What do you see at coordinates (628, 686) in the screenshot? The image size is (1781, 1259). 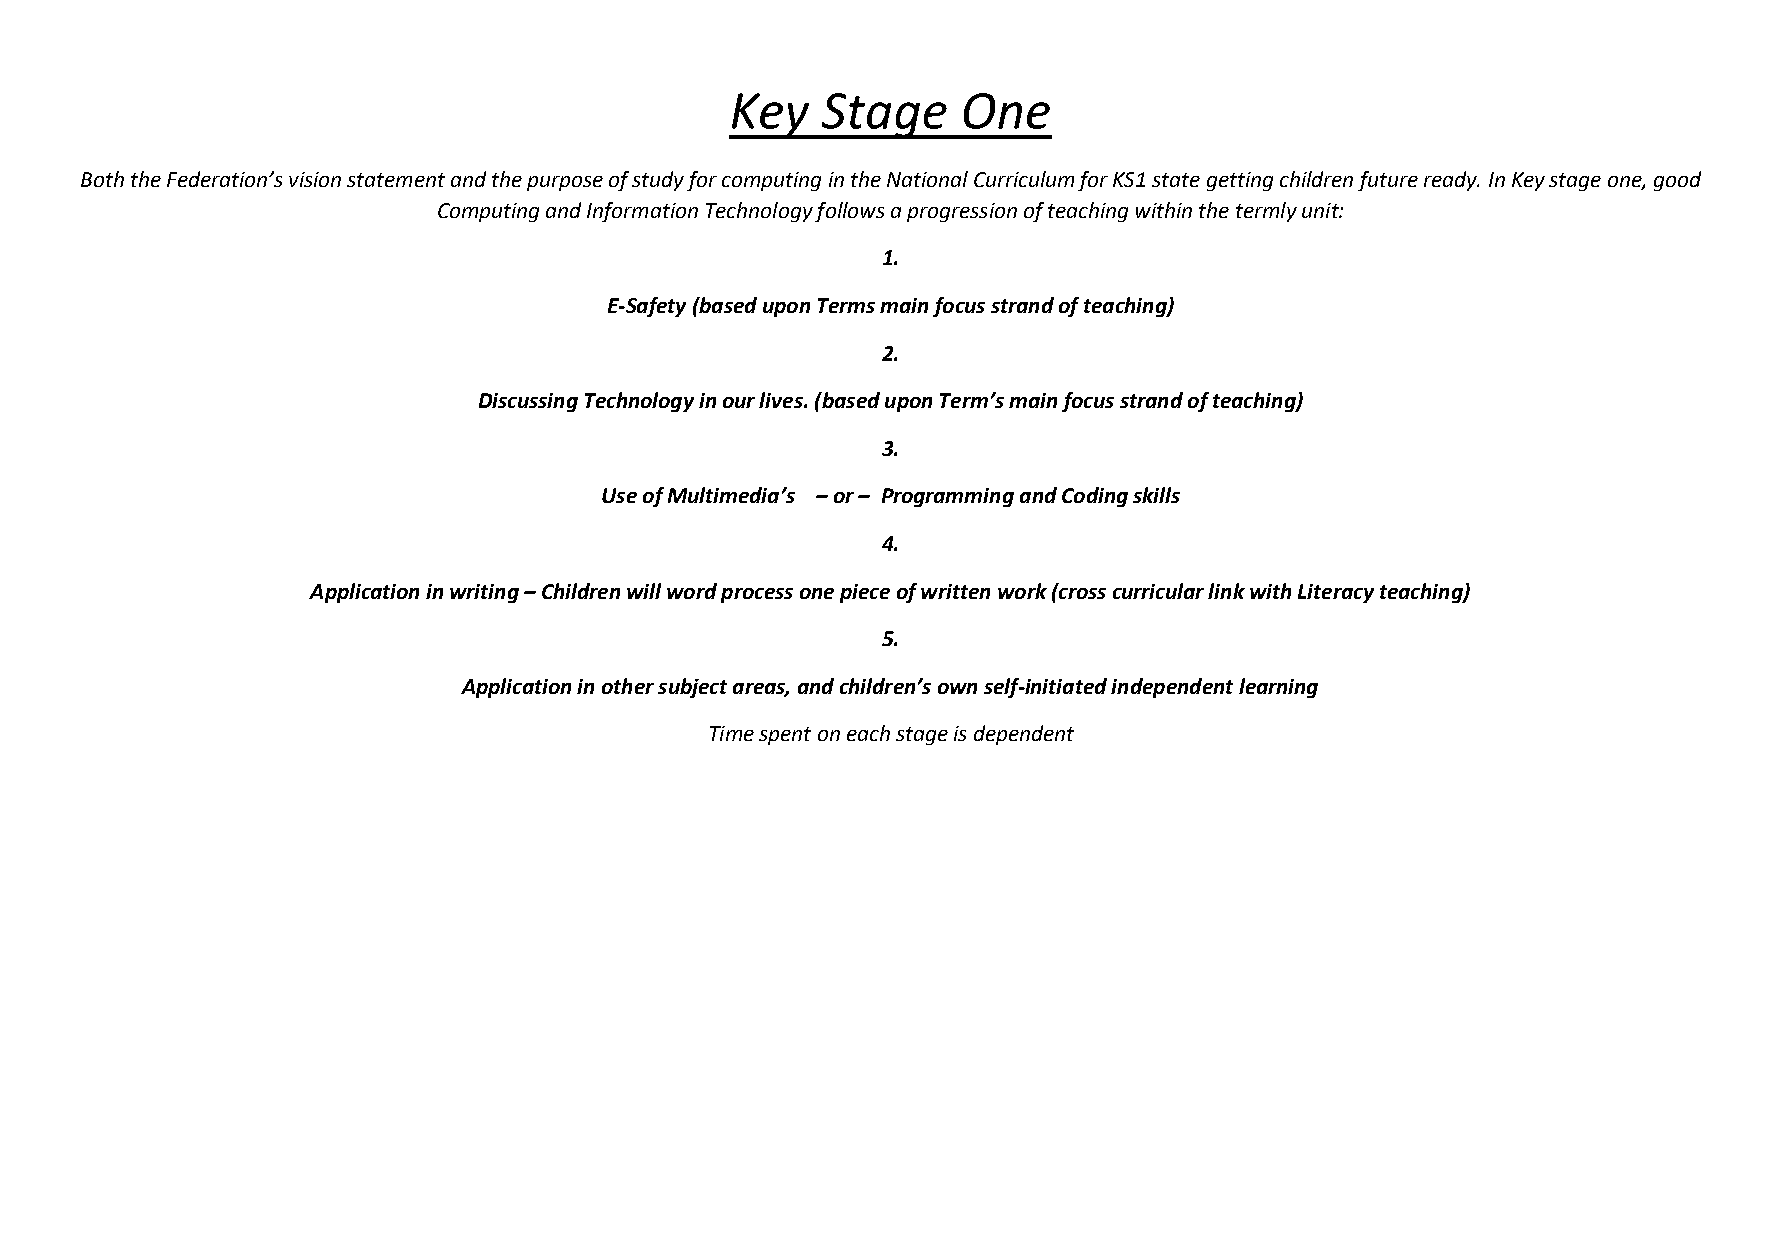 I see `other` at bounding box center [628, 686].
